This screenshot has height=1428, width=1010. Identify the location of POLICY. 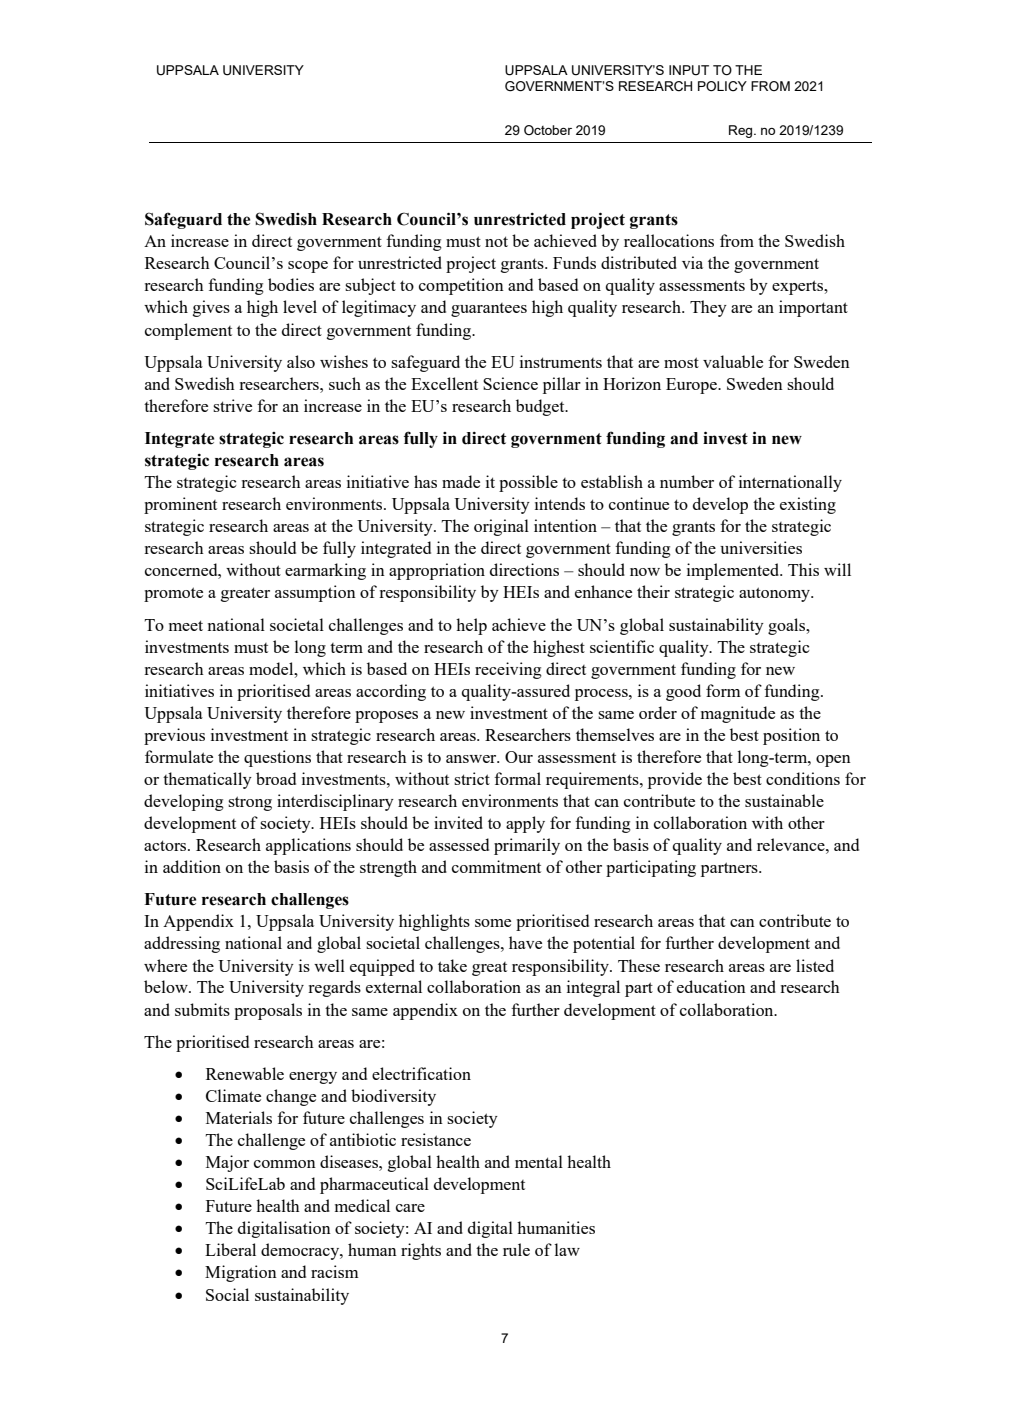
(722, 86).
